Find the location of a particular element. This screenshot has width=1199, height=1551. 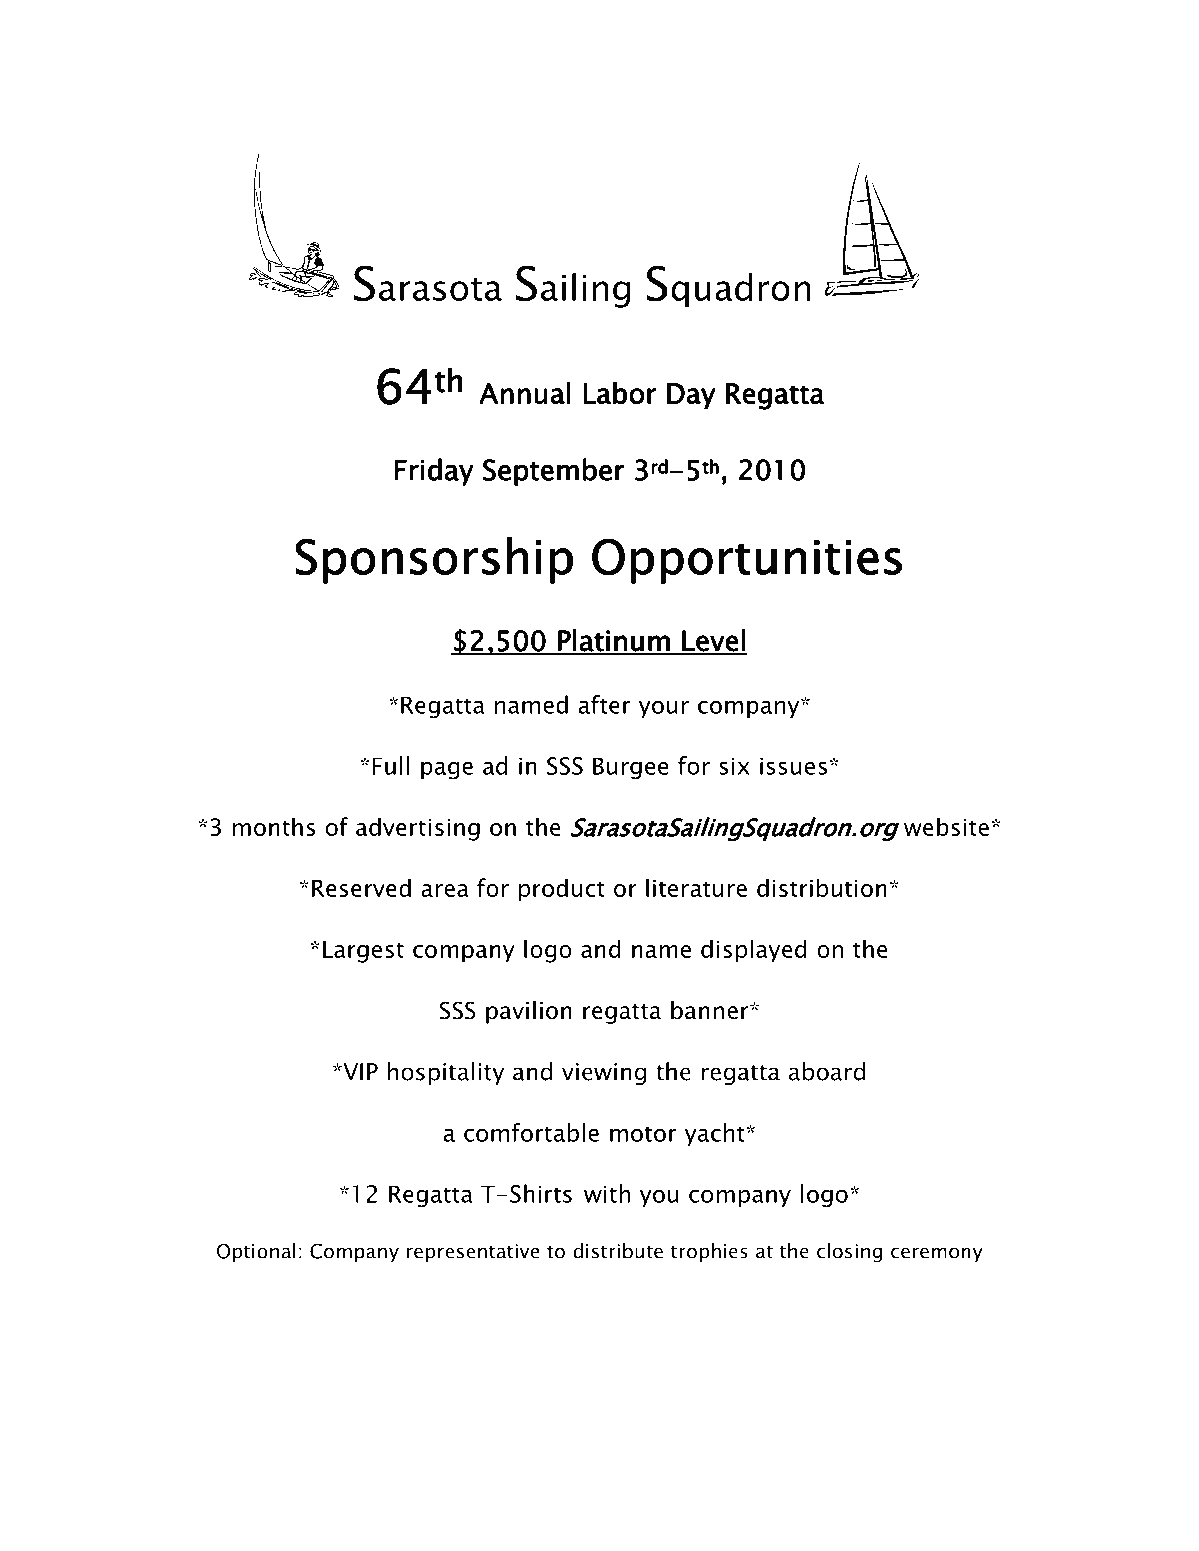

distribution is located at coordinates (822, 887).
